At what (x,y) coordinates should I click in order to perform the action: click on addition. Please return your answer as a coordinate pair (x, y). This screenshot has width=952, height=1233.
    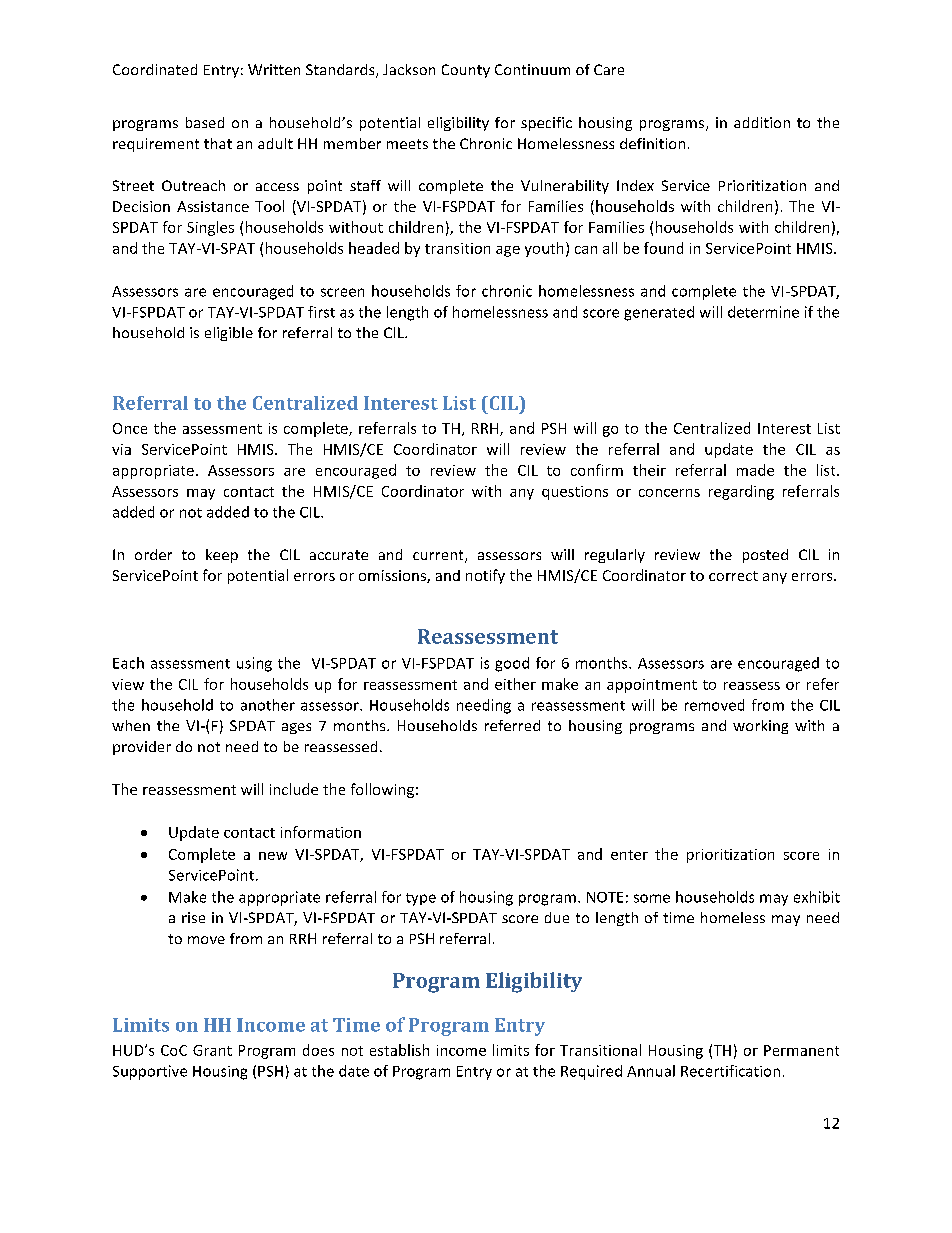
    Looking at the image, I should click on (762, 122).
